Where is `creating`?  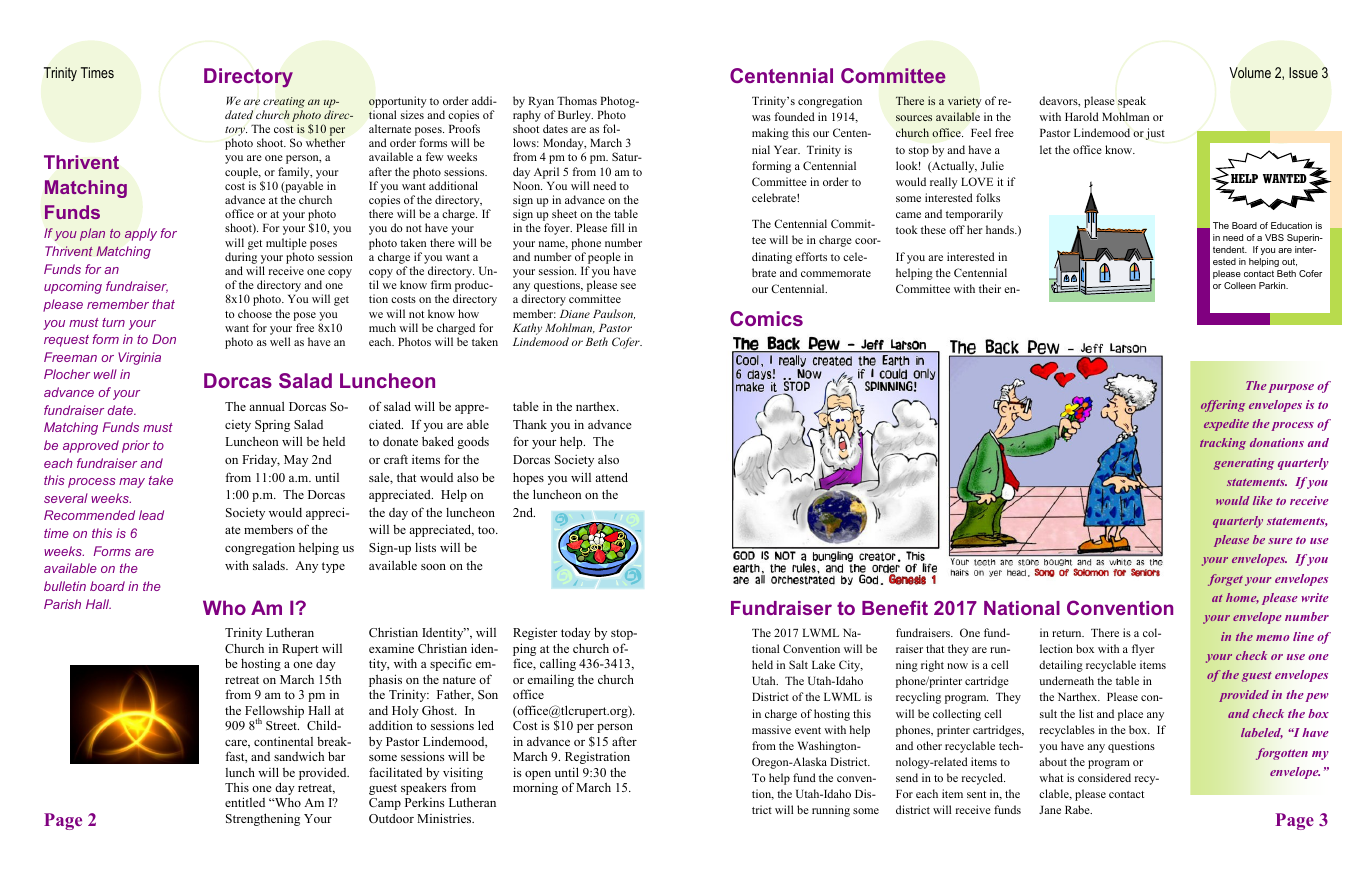
creating is located at coordinates (284, 102).
